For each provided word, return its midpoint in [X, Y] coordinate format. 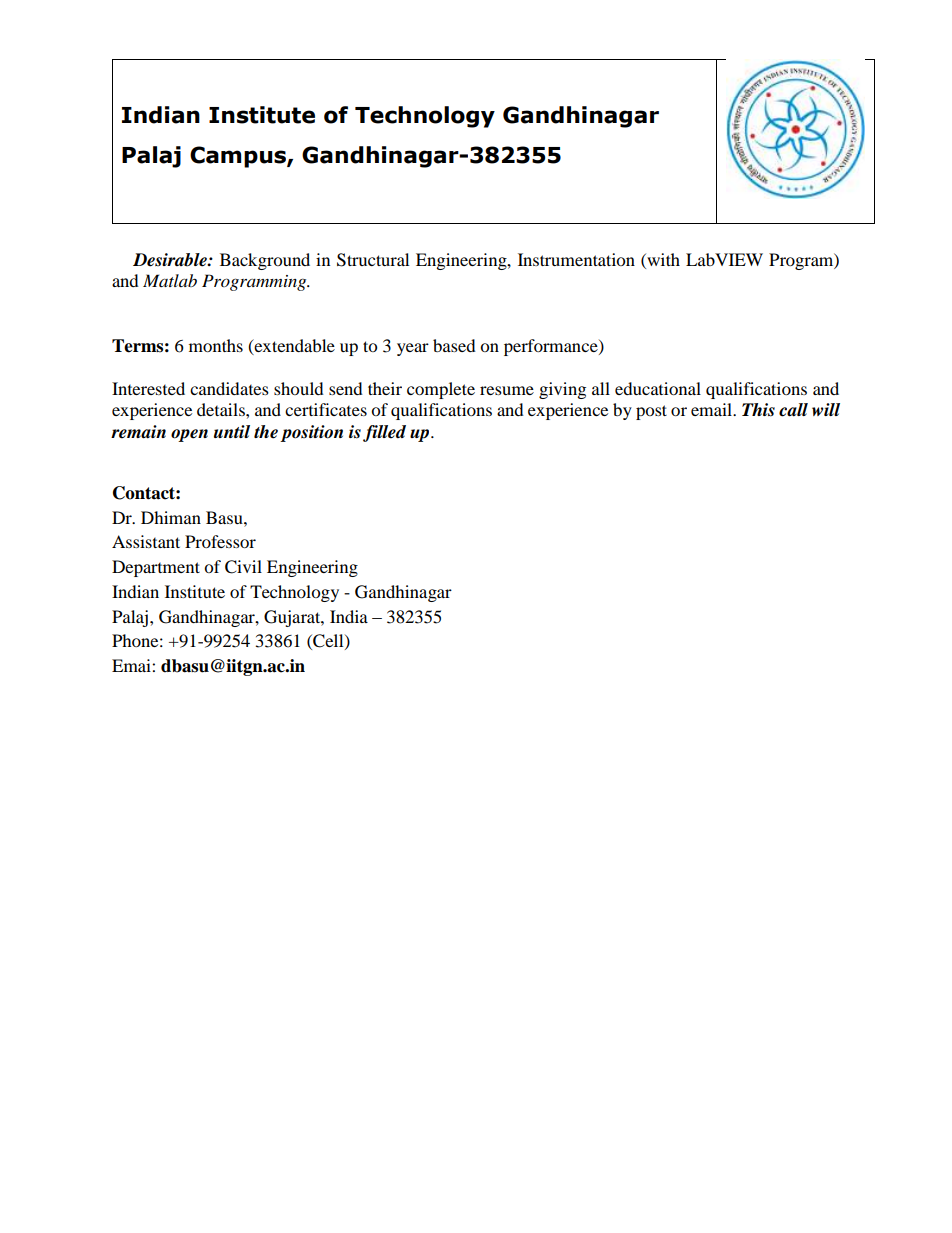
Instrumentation [576, 259]
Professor [220, 541]
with [662, 259]
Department [156, 568]
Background [265, 261]
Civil [243, 567]
